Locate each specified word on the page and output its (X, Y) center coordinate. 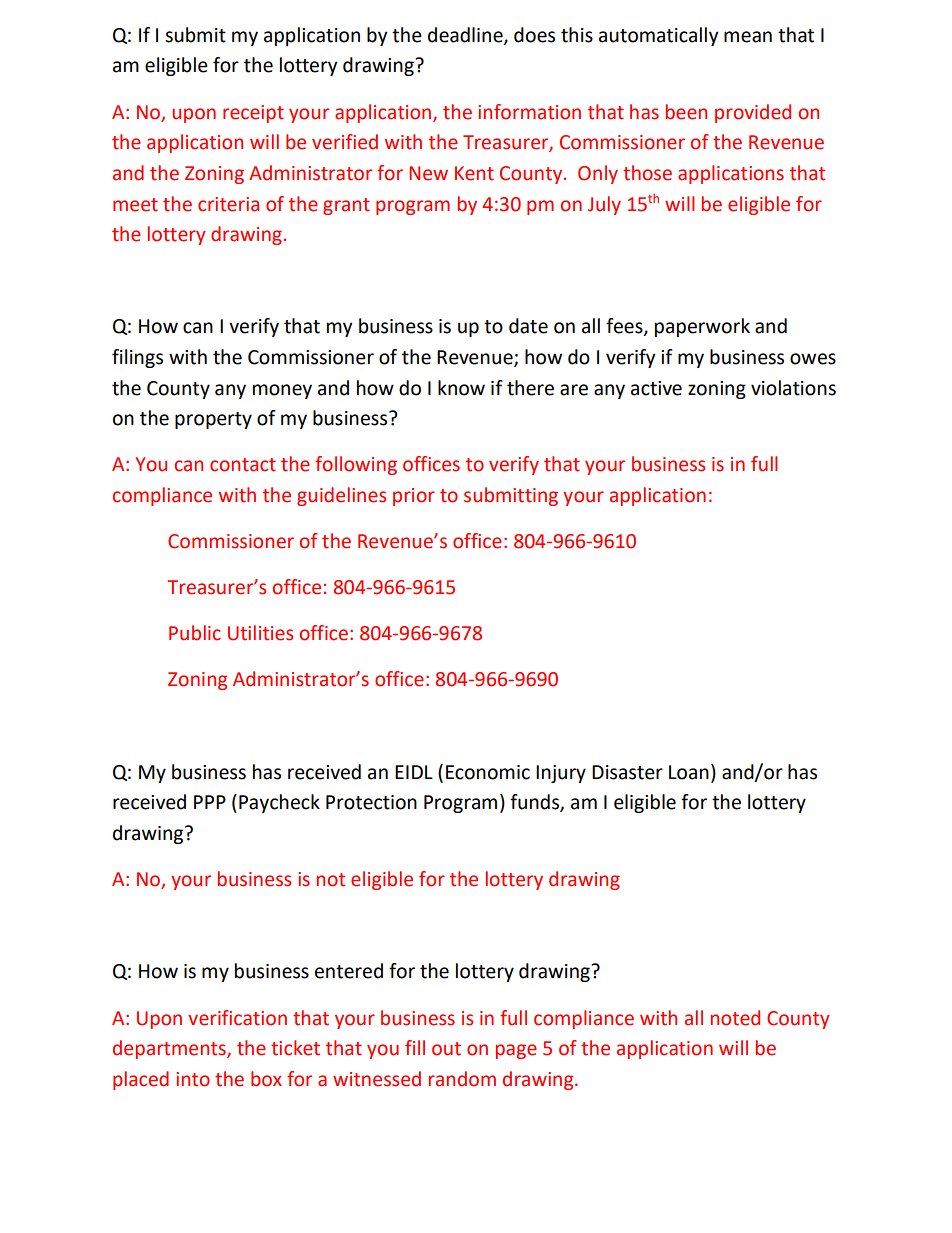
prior (414, 497)
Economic (488, 772)
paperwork (702, 327)
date (528, 326)
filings (137, 358)
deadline (466, 36)
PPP (210, 802)
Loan (689, 772)
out (446, 1049)
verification (237, 1018)
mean (748, 37)
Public (195, 633)
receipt (253, 114)
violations (793, 388)
